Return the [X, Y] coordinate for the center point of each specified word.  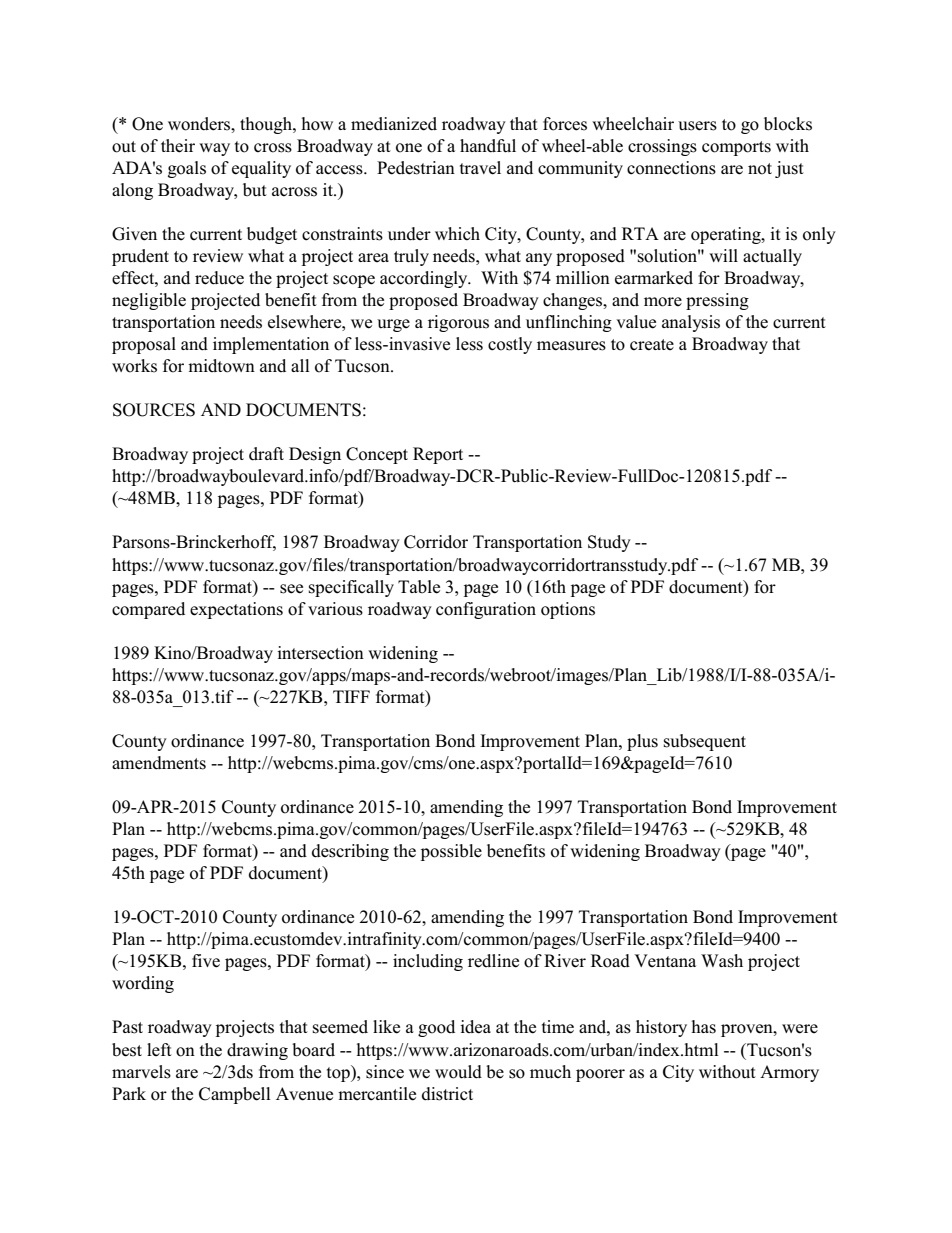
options [568, 610]
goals [187, 169]
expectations [236, 610]
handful [488, 146]
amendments [159, 763]
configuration [486, 610]
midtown [221, 366]
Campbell [235, 1095]
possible [451, 852]
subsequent [705, 742]
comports [736, 148]
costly [510, 345]
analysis [691, 323]
